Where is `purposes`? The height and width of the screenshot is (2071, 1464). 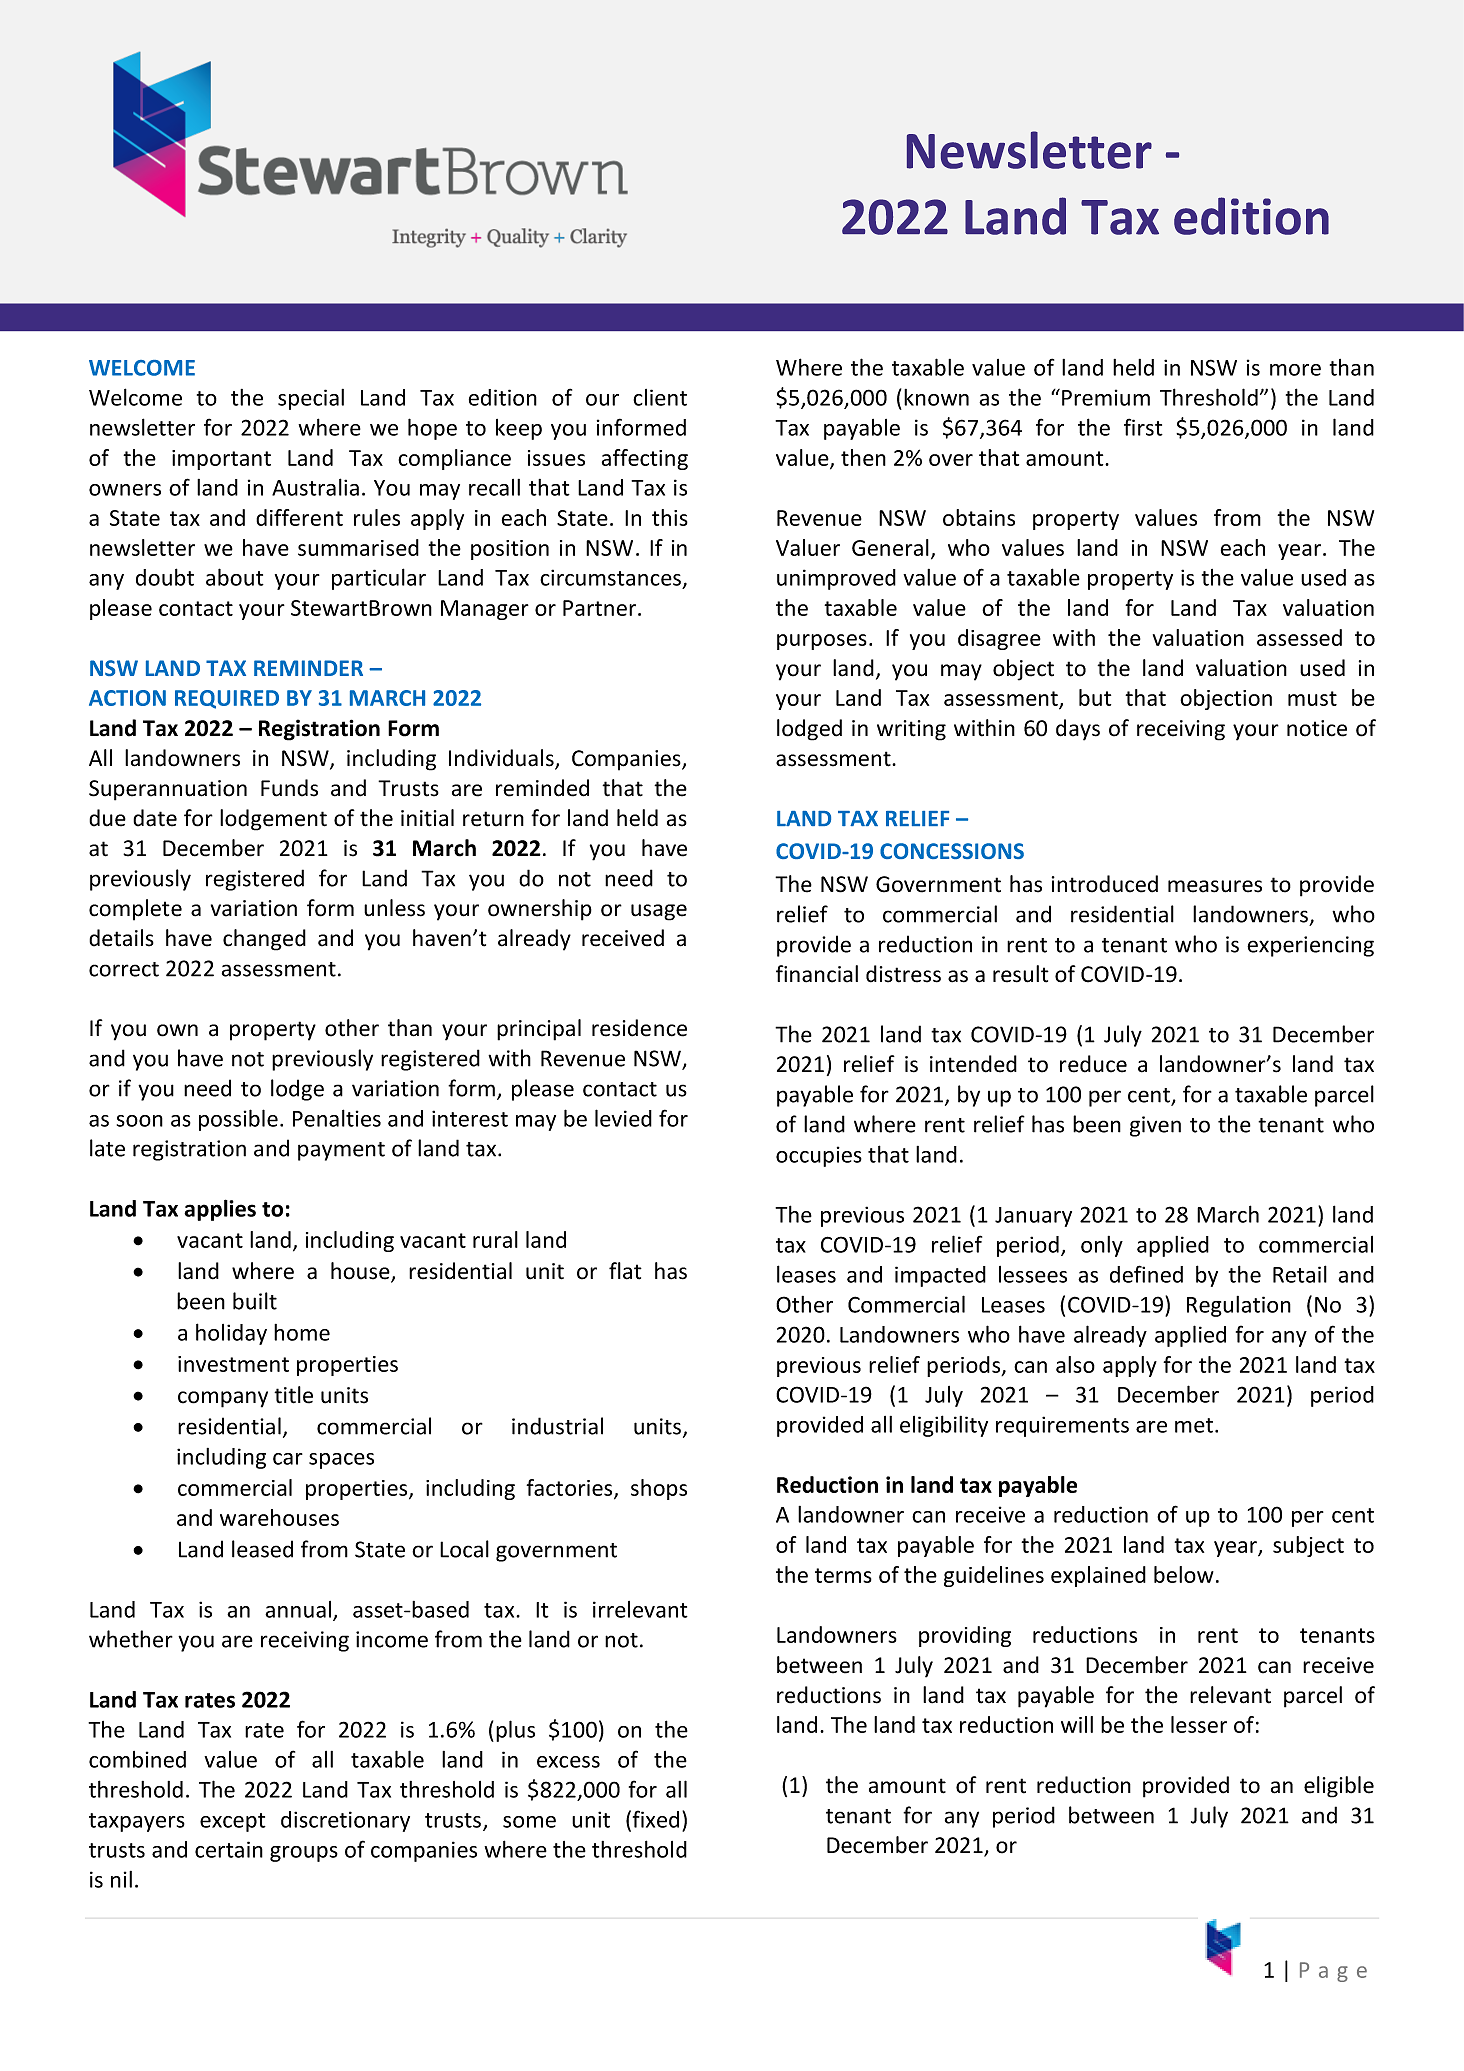 purposes is located at coordinates (822, 642).
